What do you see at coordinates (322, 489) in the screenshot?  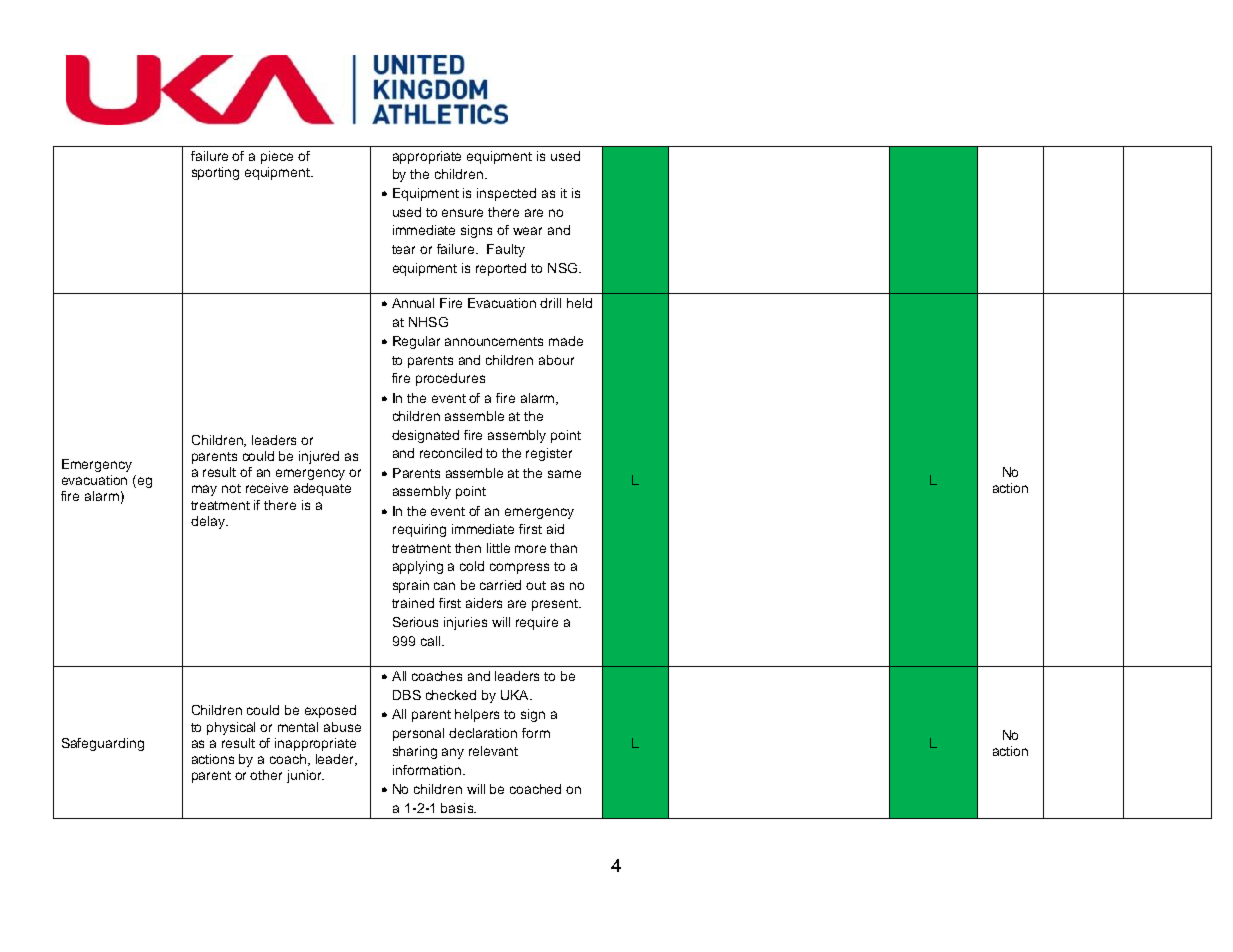 I see `adequate` at bounding box center [322, 489].
